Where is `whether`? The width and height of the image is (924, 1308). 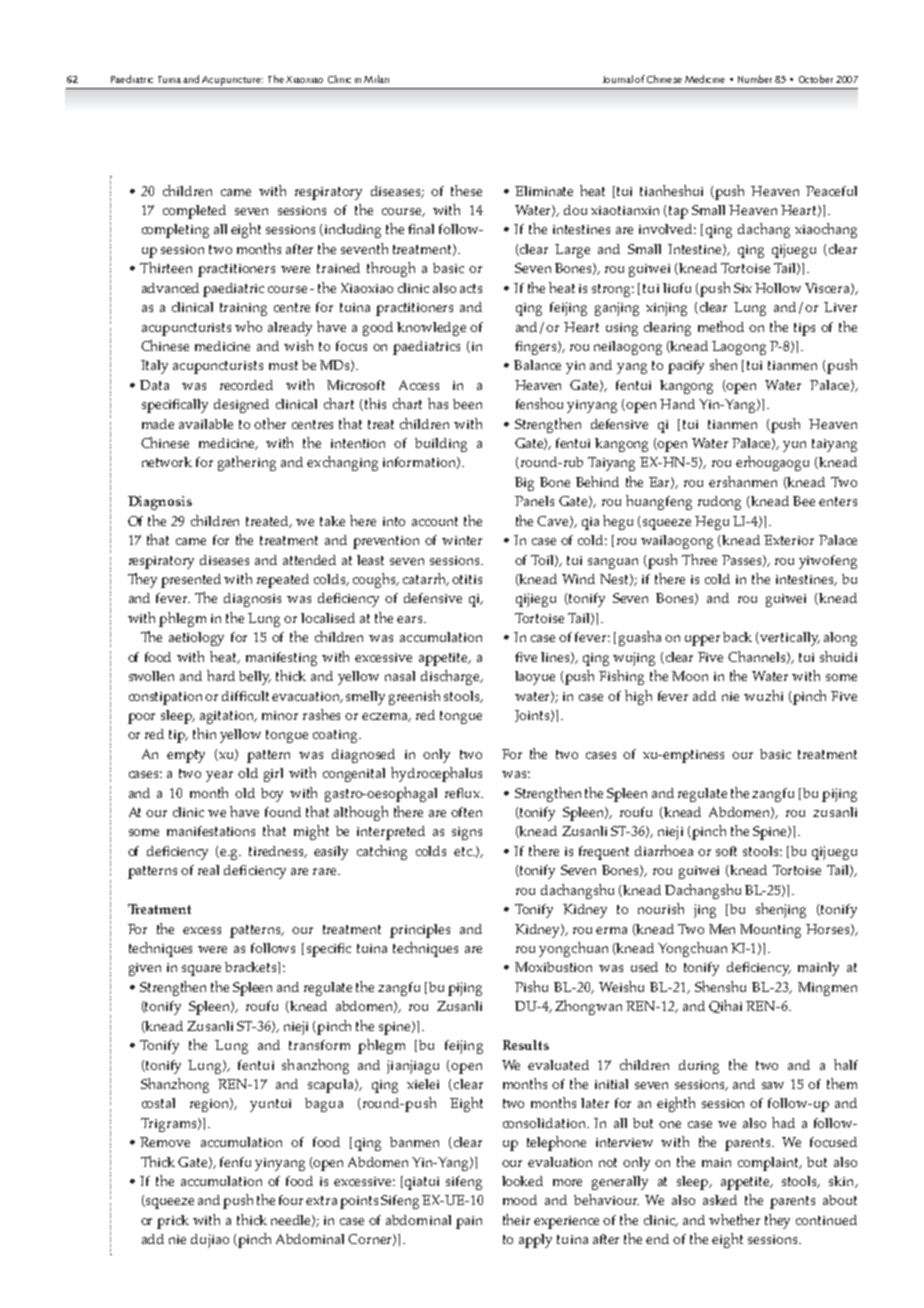 whether is located at coordinates (734, 1219).
